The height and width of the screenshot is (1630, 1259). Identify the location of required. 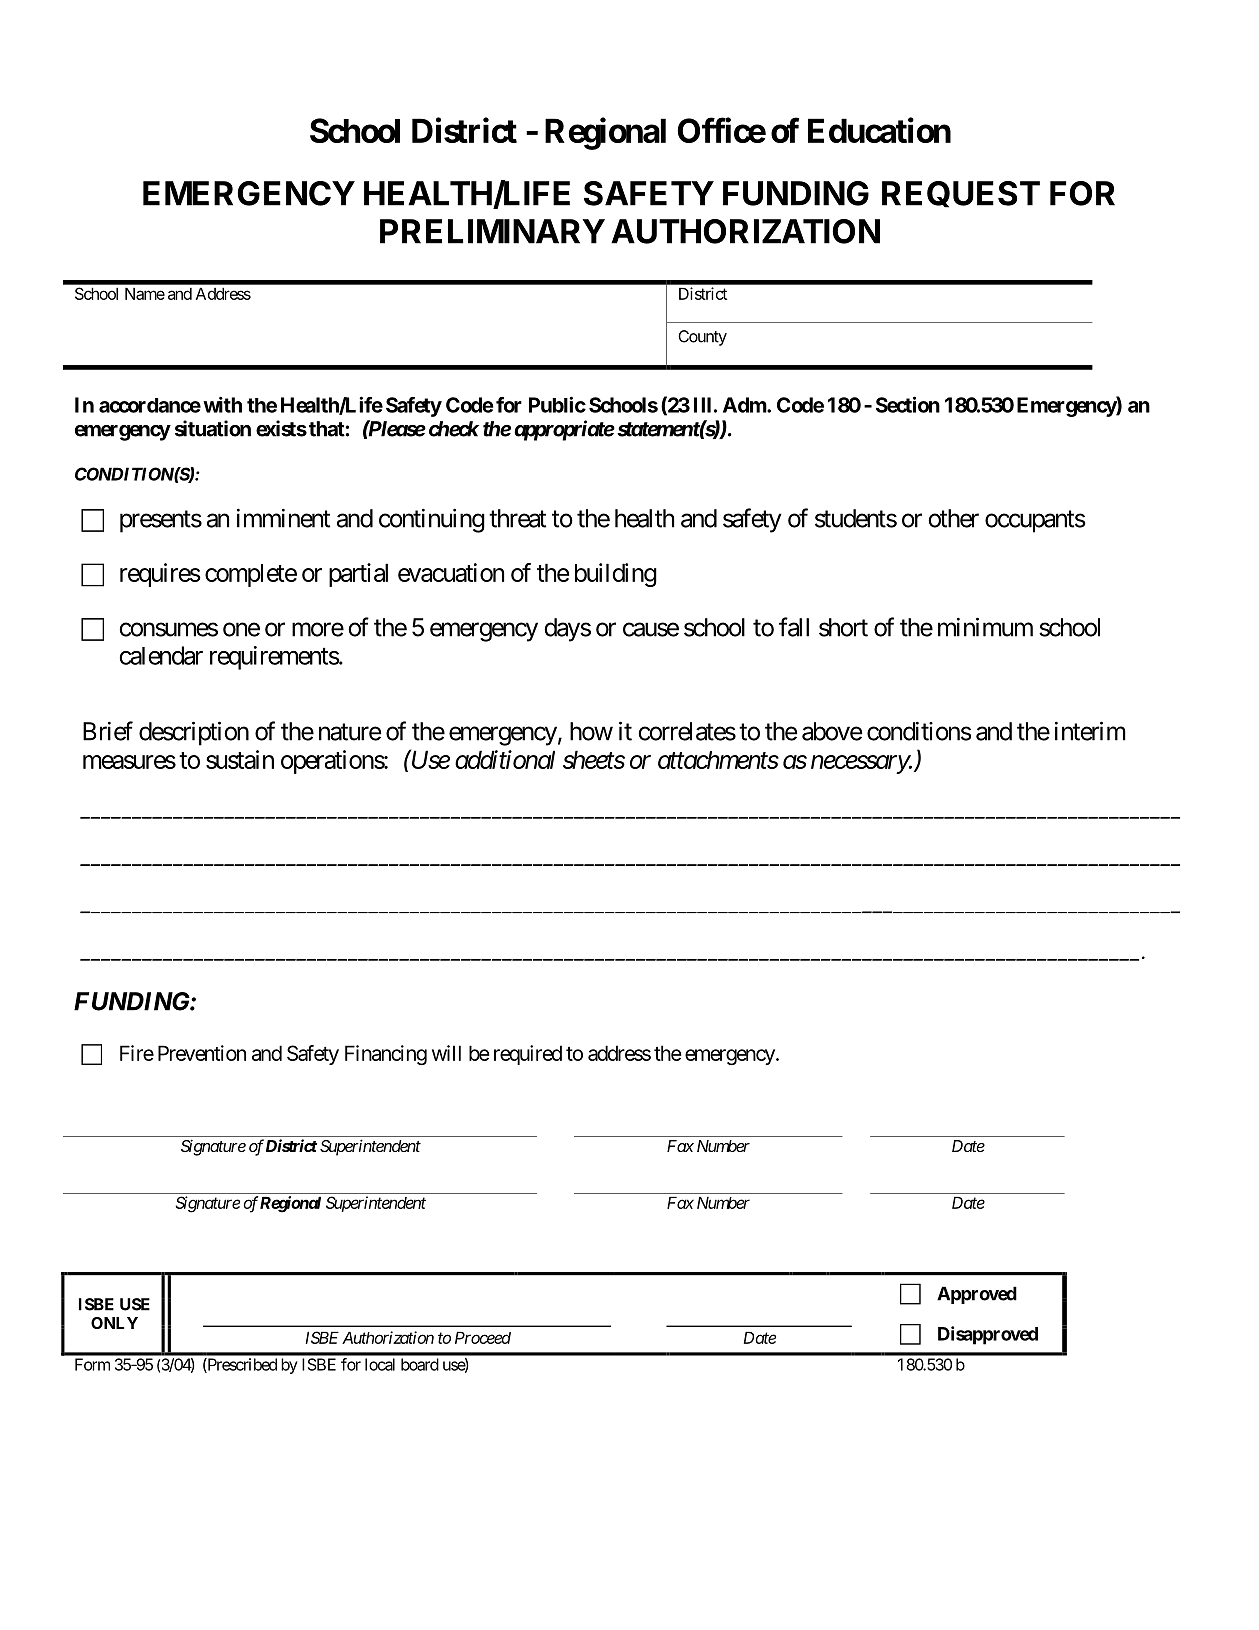
(528, 1055).
